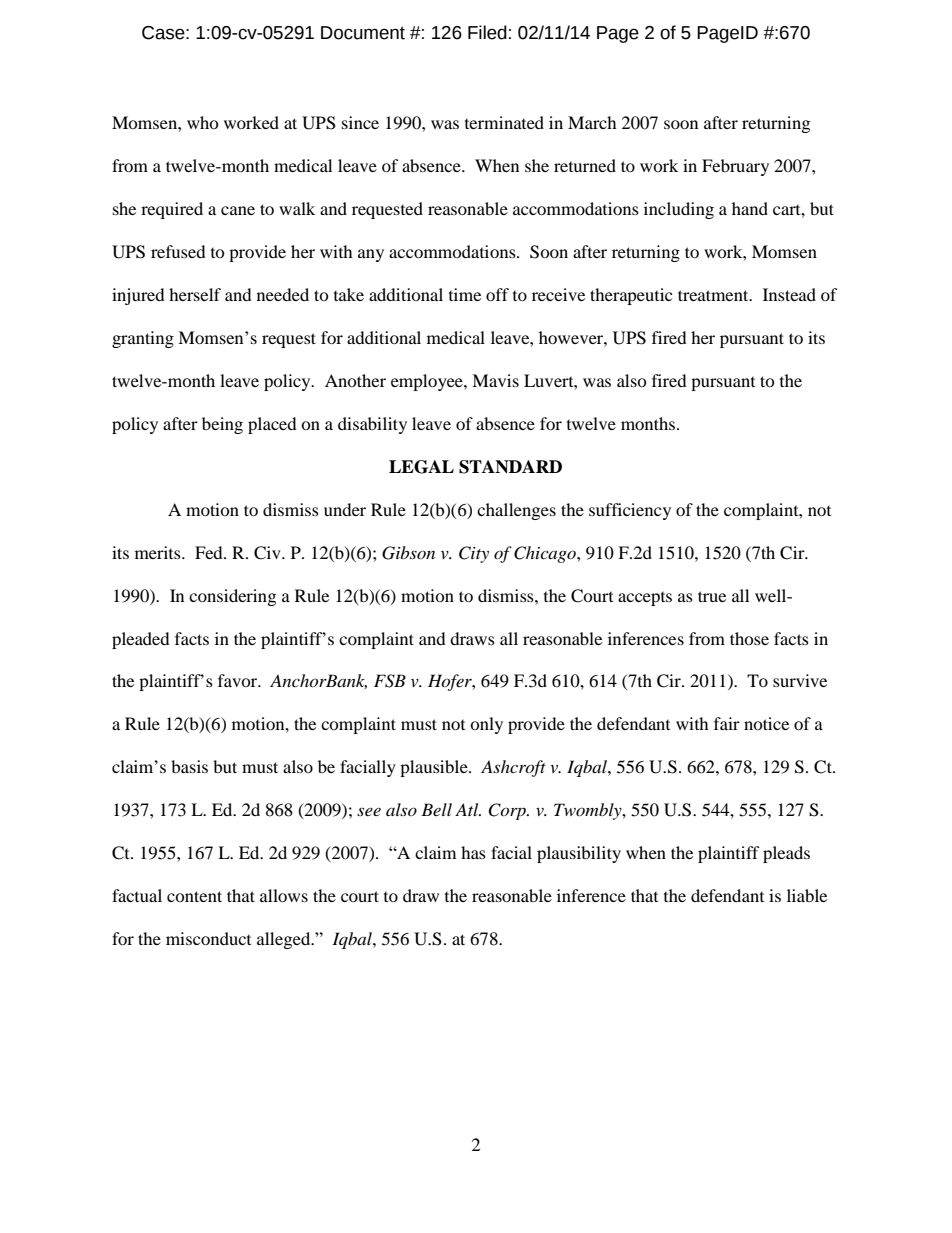 The height and width of the screenshot is (1233, 952). I want to click on February, so click(735, 167).
